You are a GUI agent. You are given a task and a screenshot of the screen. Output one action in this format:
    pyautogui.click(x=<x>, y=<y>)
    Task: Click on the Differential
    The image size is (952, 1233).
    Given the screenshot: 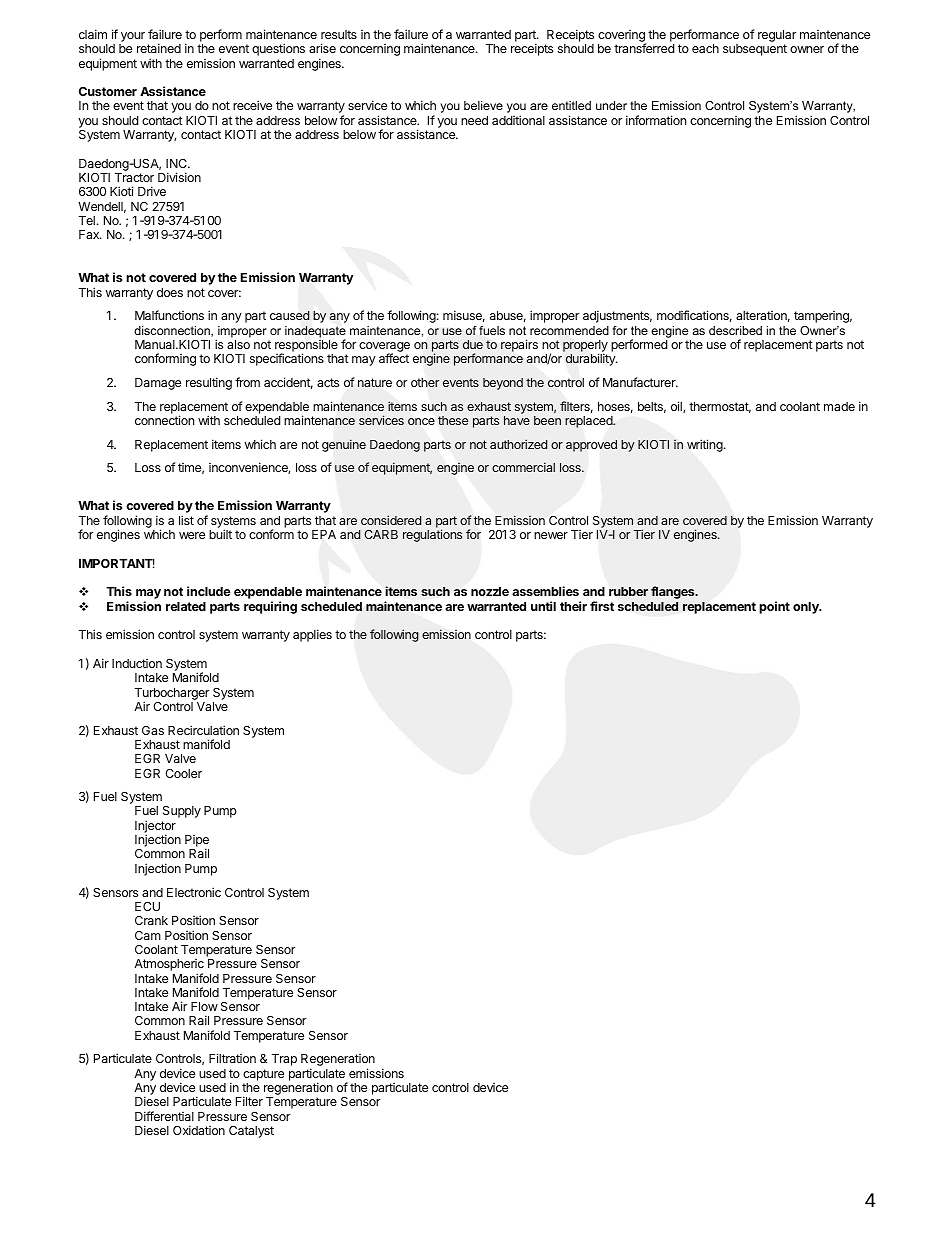 What is the action you would take?
    pyautogui.click(x=164, y=1116)
